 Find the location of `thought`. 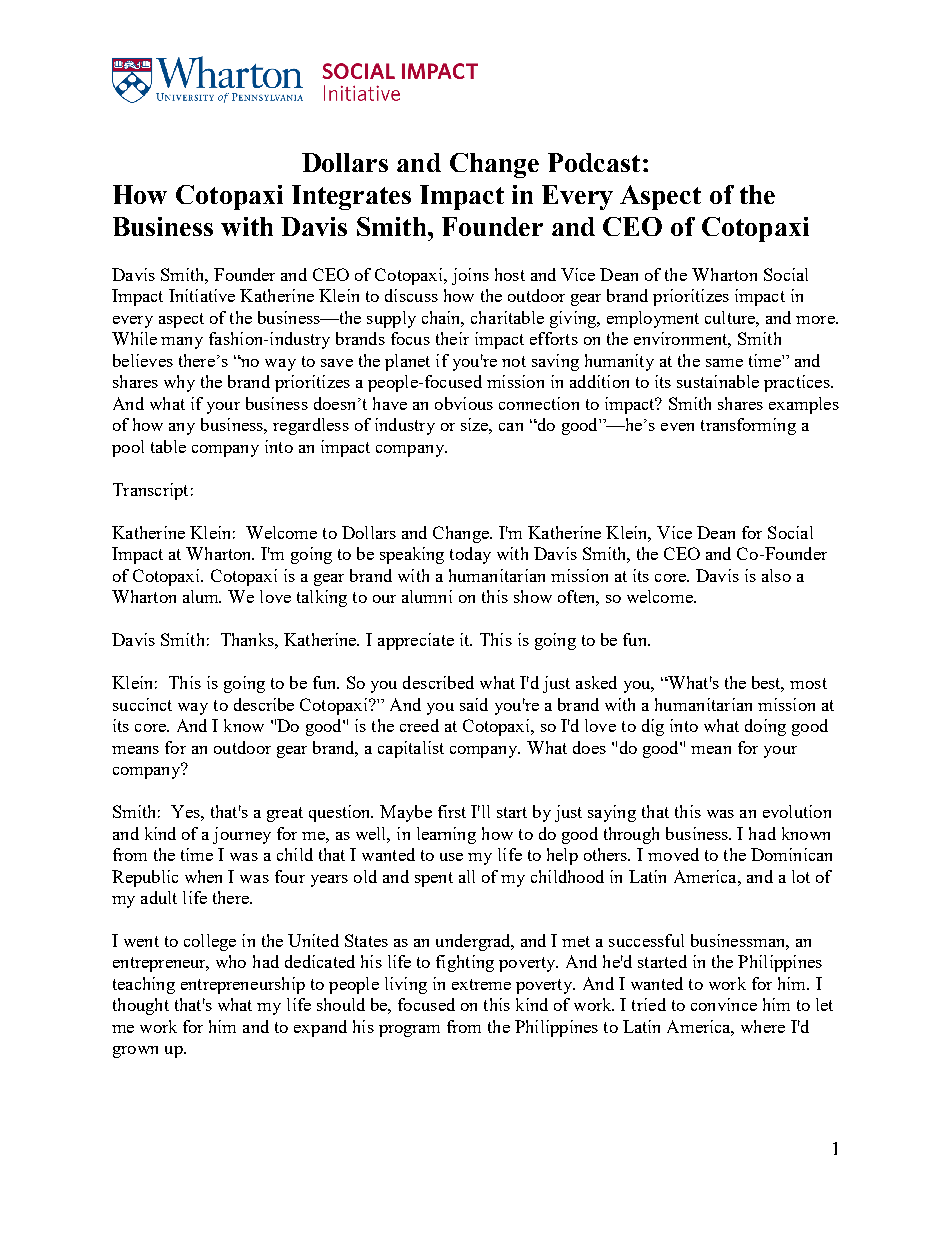

thought is located at coordinates (141, 1006).
